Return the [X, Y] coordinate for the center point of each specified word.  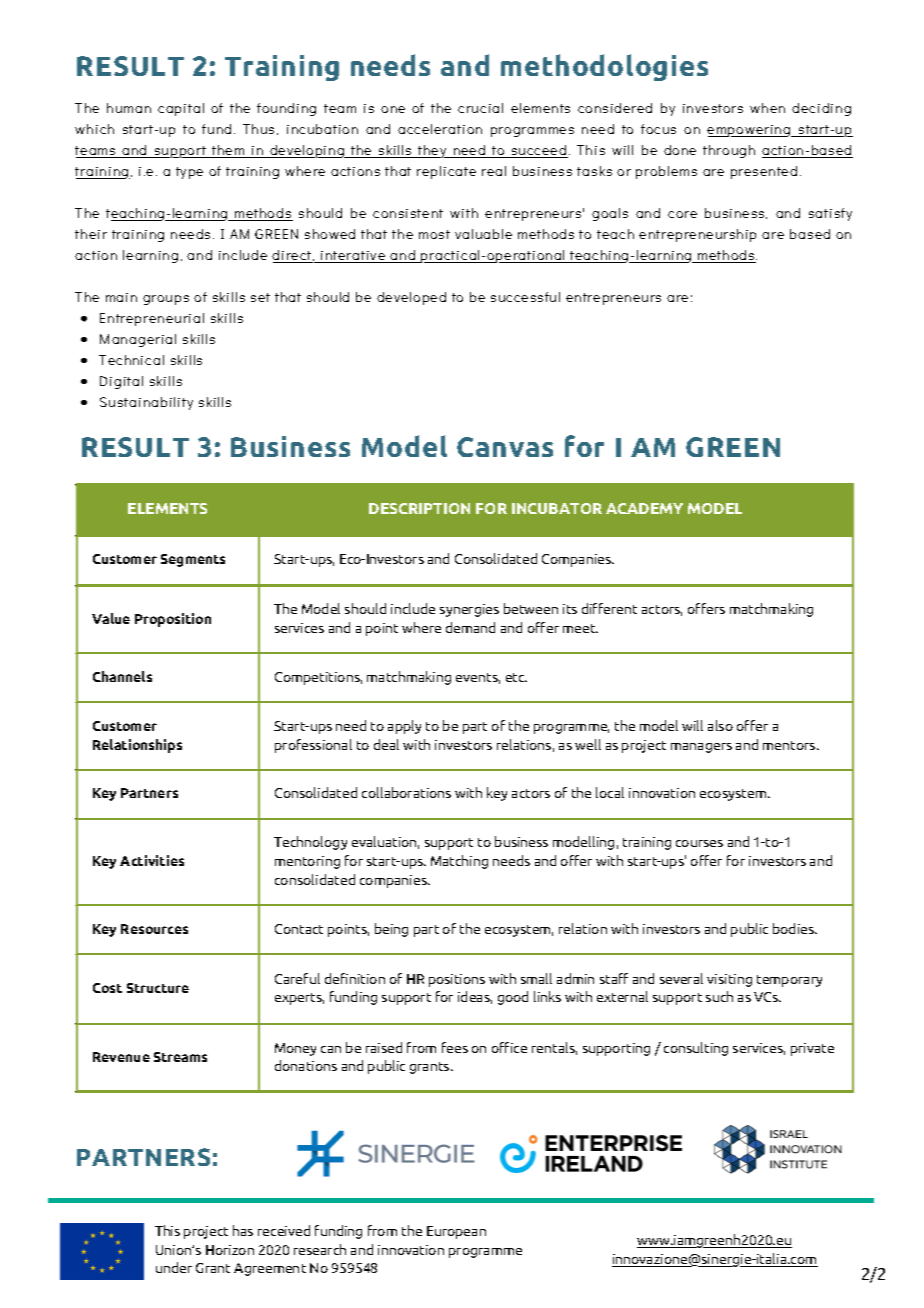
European [456, 1232]
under [174, 1267]
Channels [122, 676]
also [720, 725]
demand [470, 627]
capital [181, 109]
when [767, 108]
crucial [480, 108]
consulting [696, 1049]
